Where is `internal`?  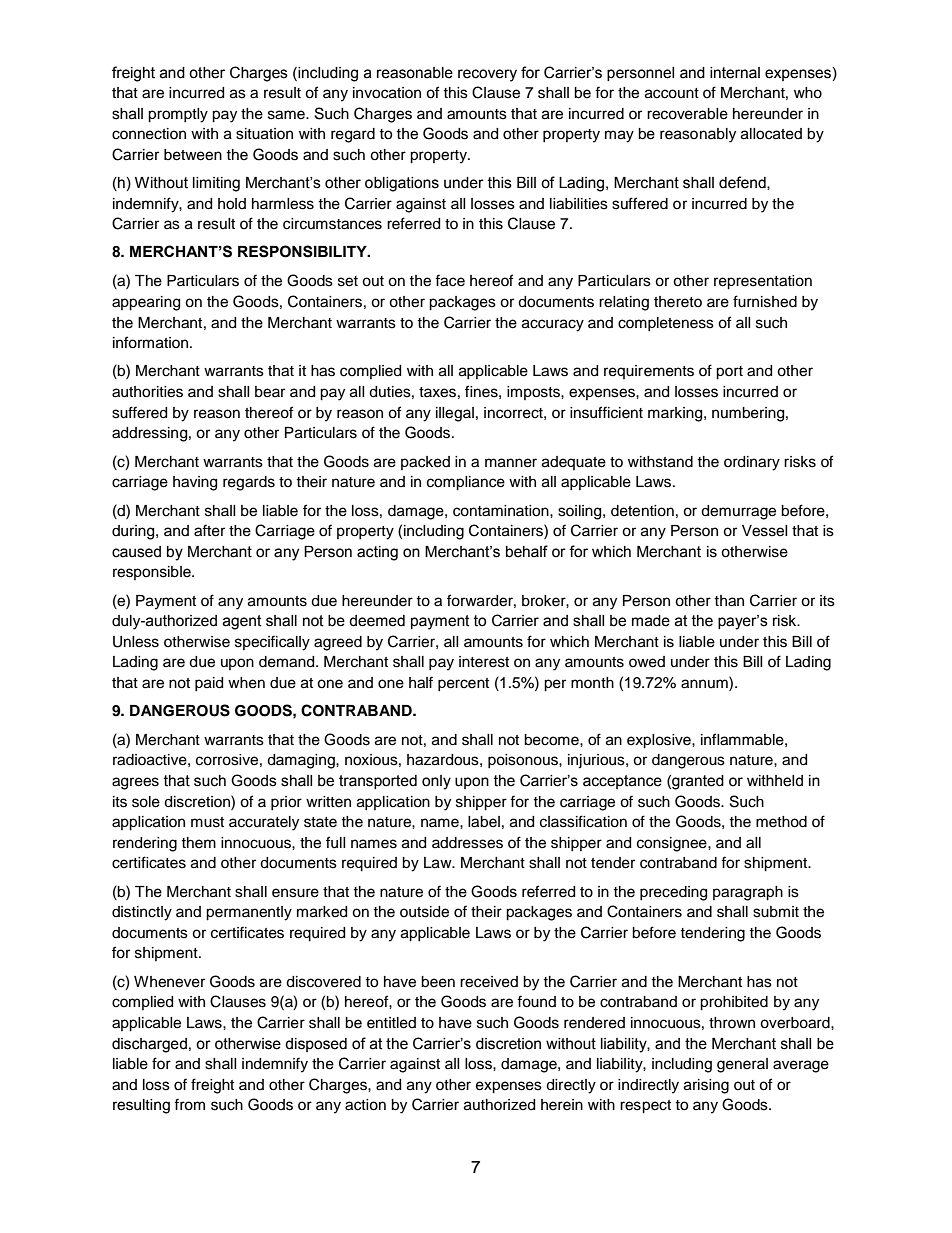 internal is located at coordinates (735, 73).
